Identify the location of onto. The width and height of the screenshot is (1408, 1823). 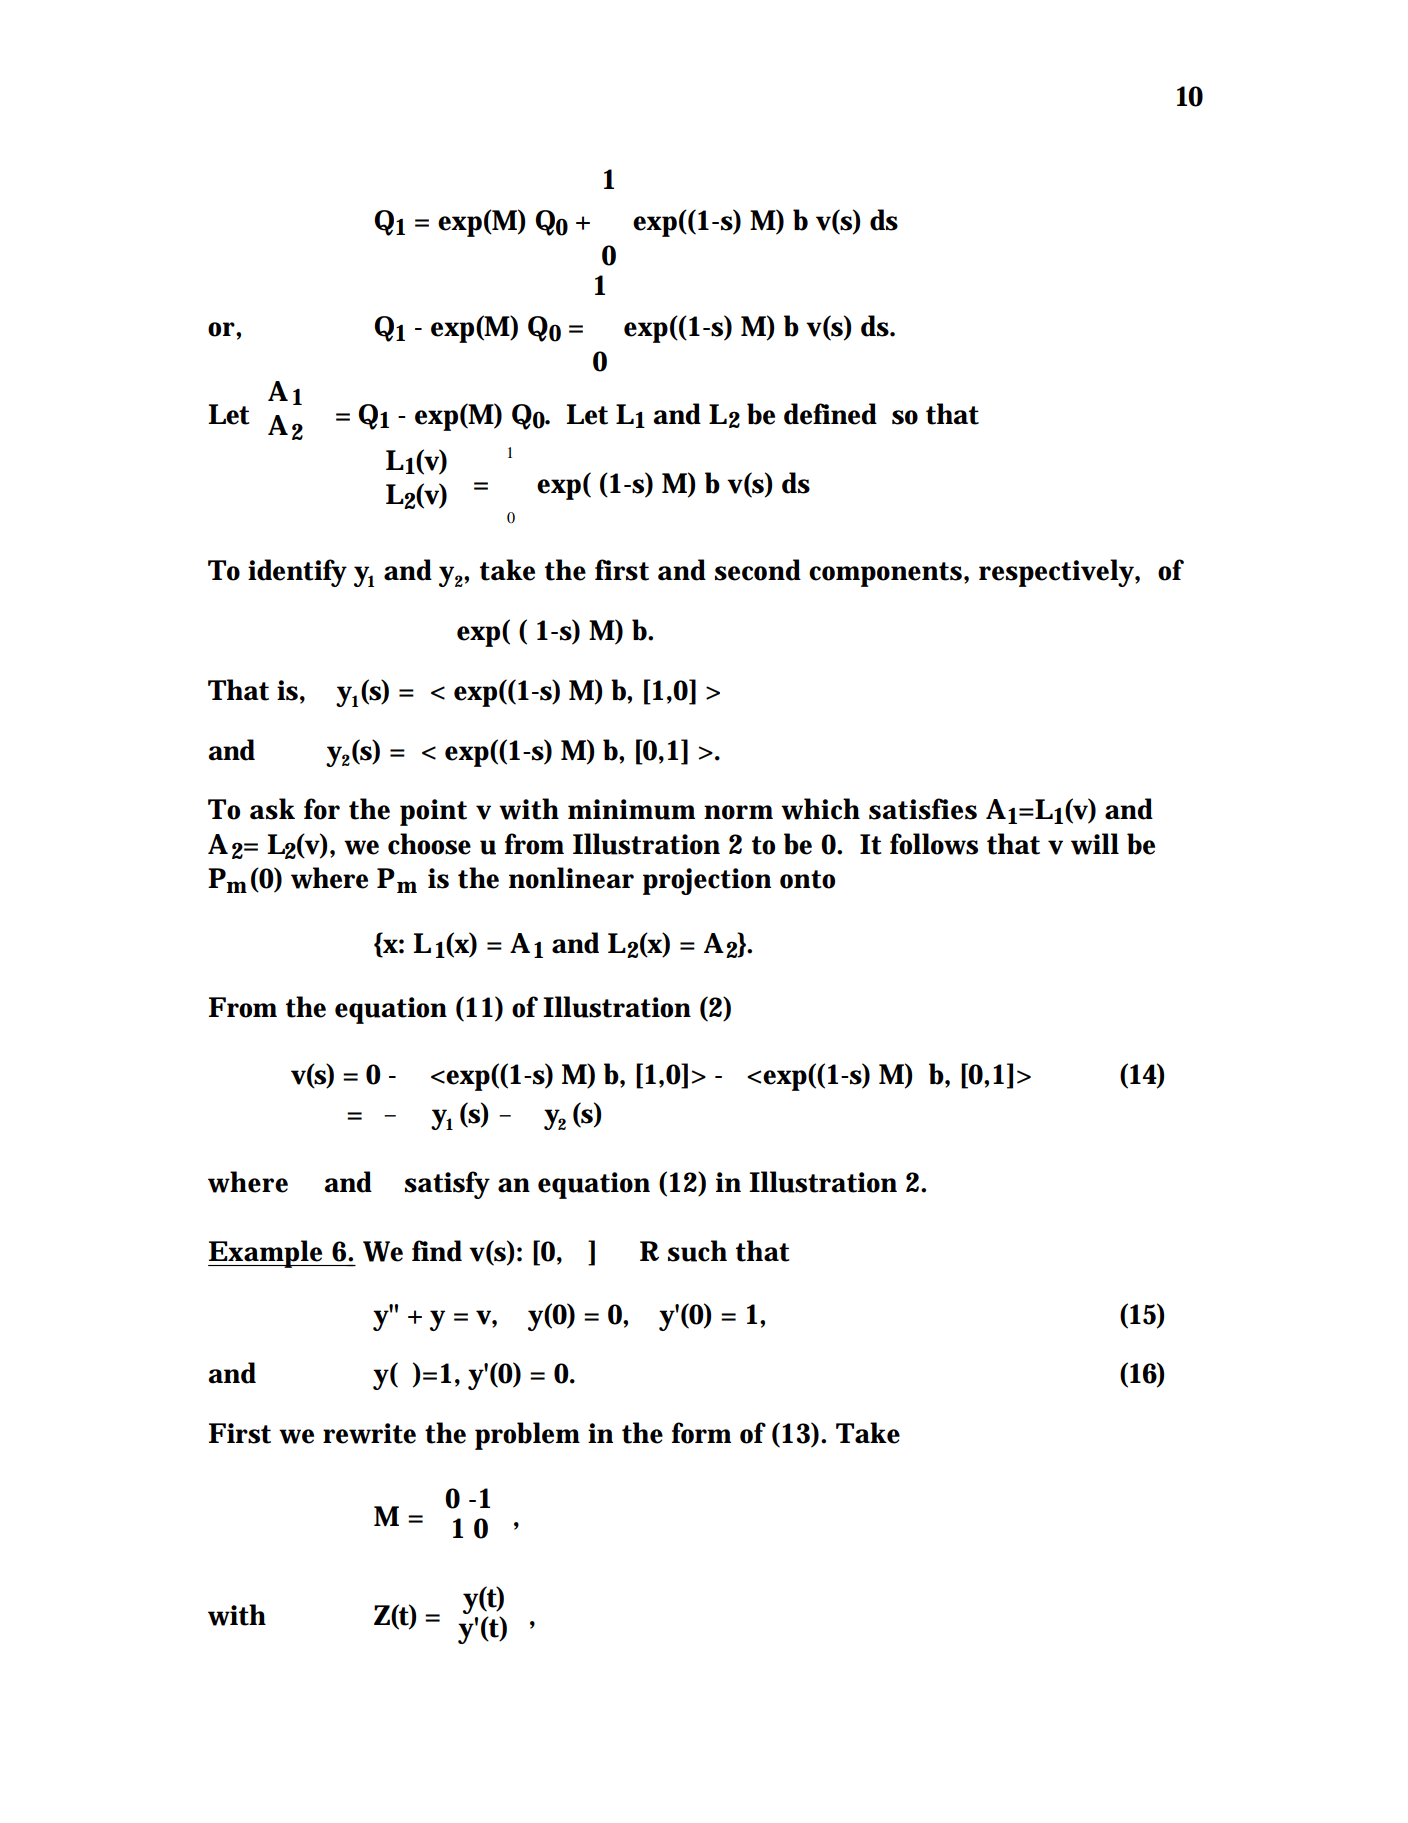
(807, 879).
